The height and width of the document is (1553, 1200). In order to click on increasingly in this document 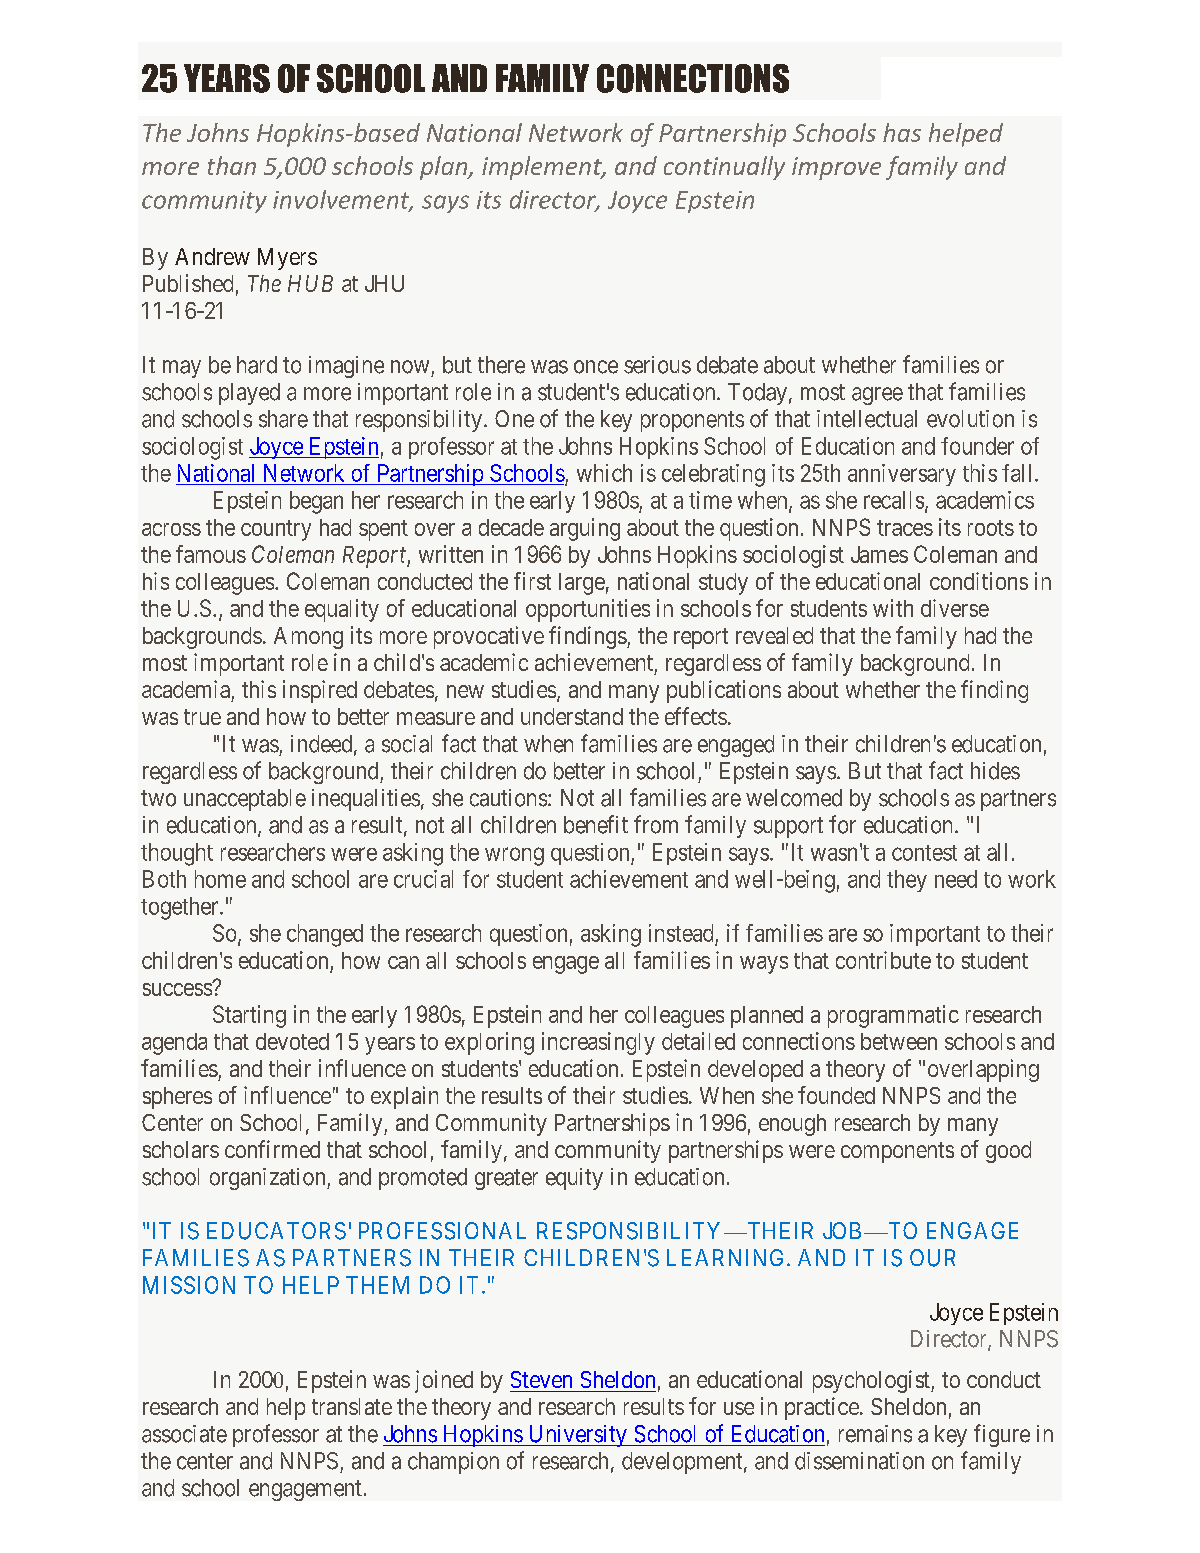, I will do `click(598, 1043)`.
